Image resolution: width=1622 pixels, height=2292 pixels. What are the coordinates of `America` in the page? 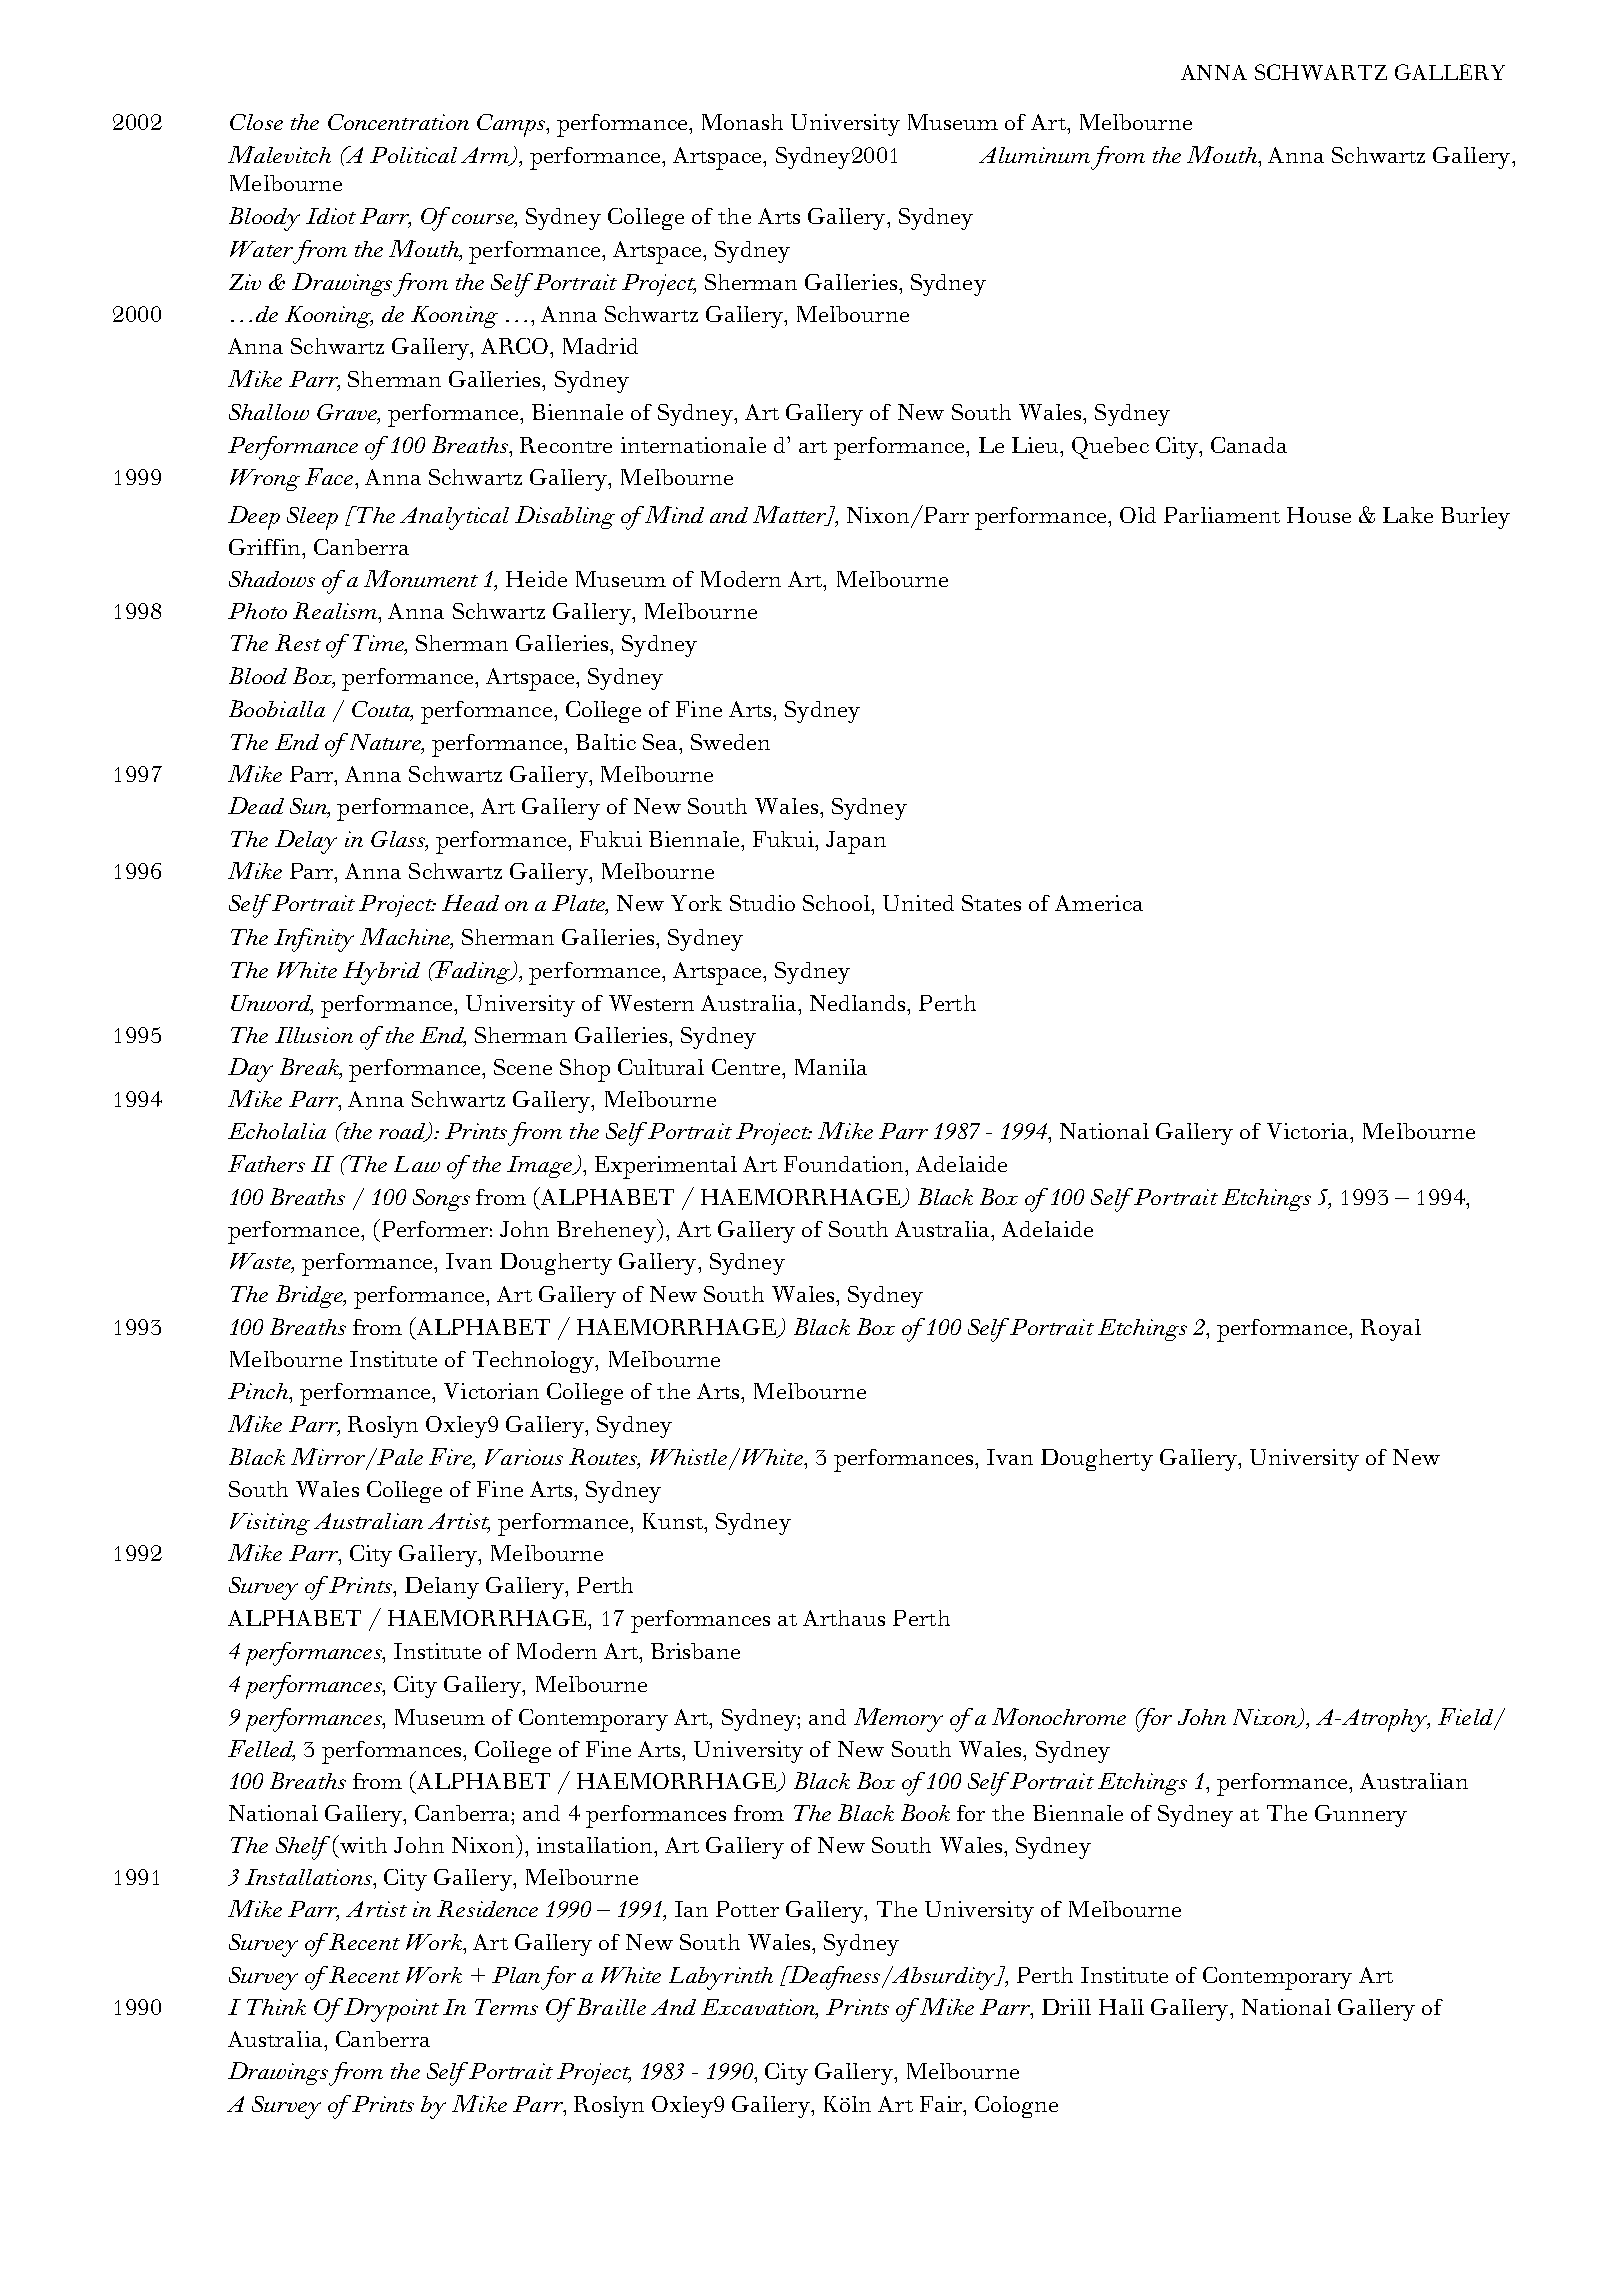 It's located at (1099, 903).
